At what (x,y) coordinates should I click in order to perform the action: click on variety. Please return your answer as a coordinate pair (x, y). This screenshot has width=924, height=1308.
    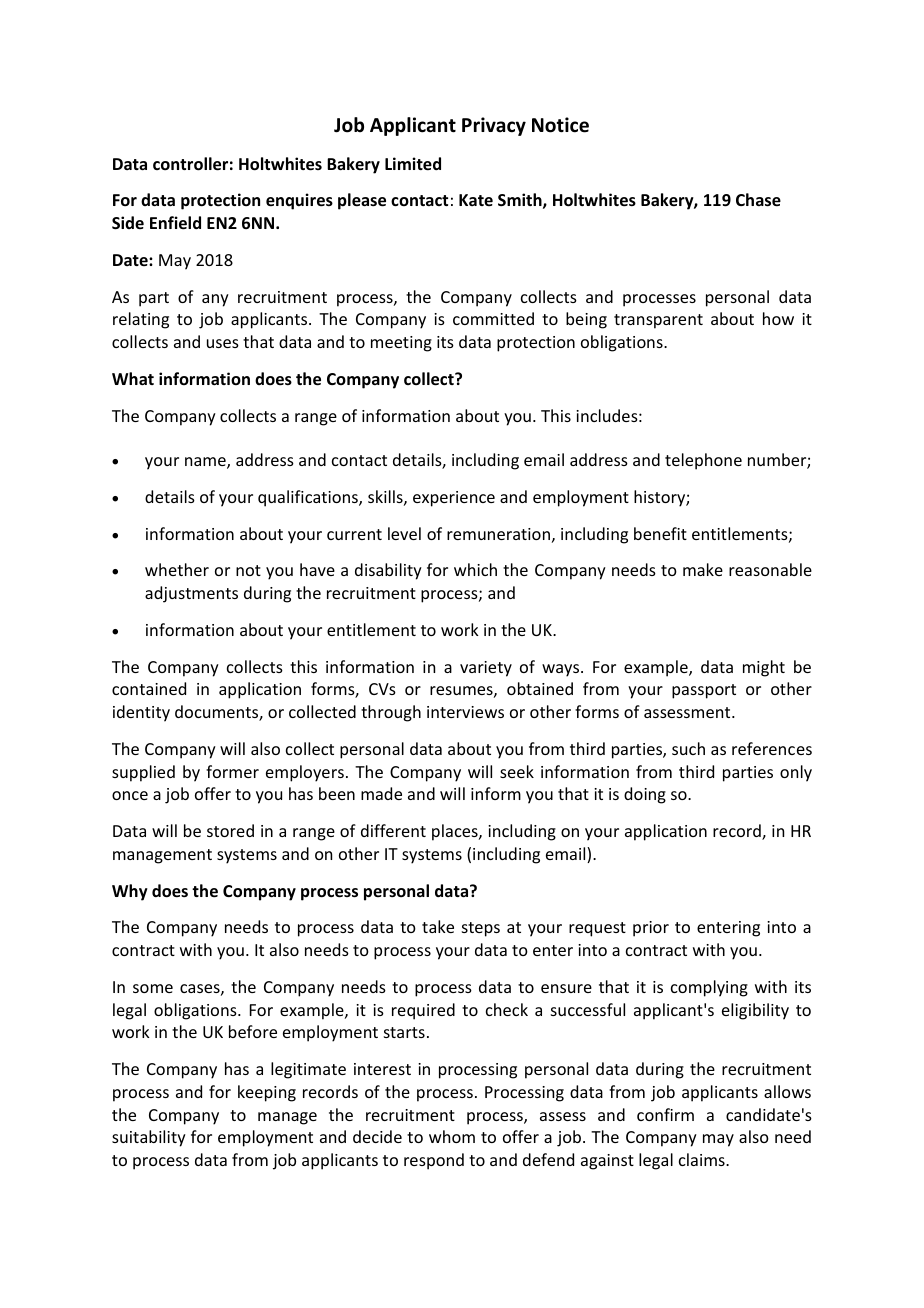
    Looking at the image, I should click on (486, 669).
